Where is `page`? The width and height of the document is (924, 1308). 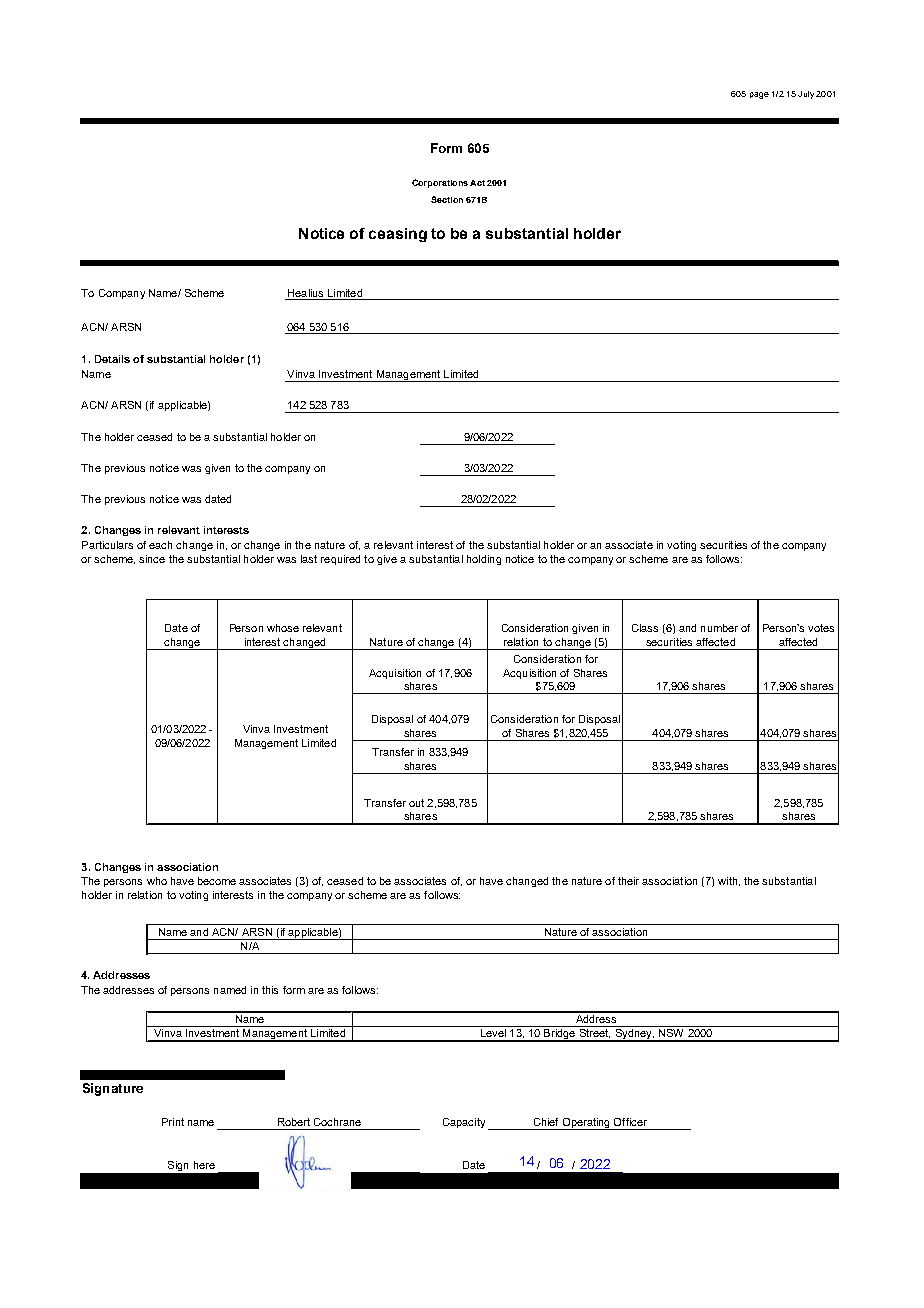 page is located at coordinates (759, 95).
